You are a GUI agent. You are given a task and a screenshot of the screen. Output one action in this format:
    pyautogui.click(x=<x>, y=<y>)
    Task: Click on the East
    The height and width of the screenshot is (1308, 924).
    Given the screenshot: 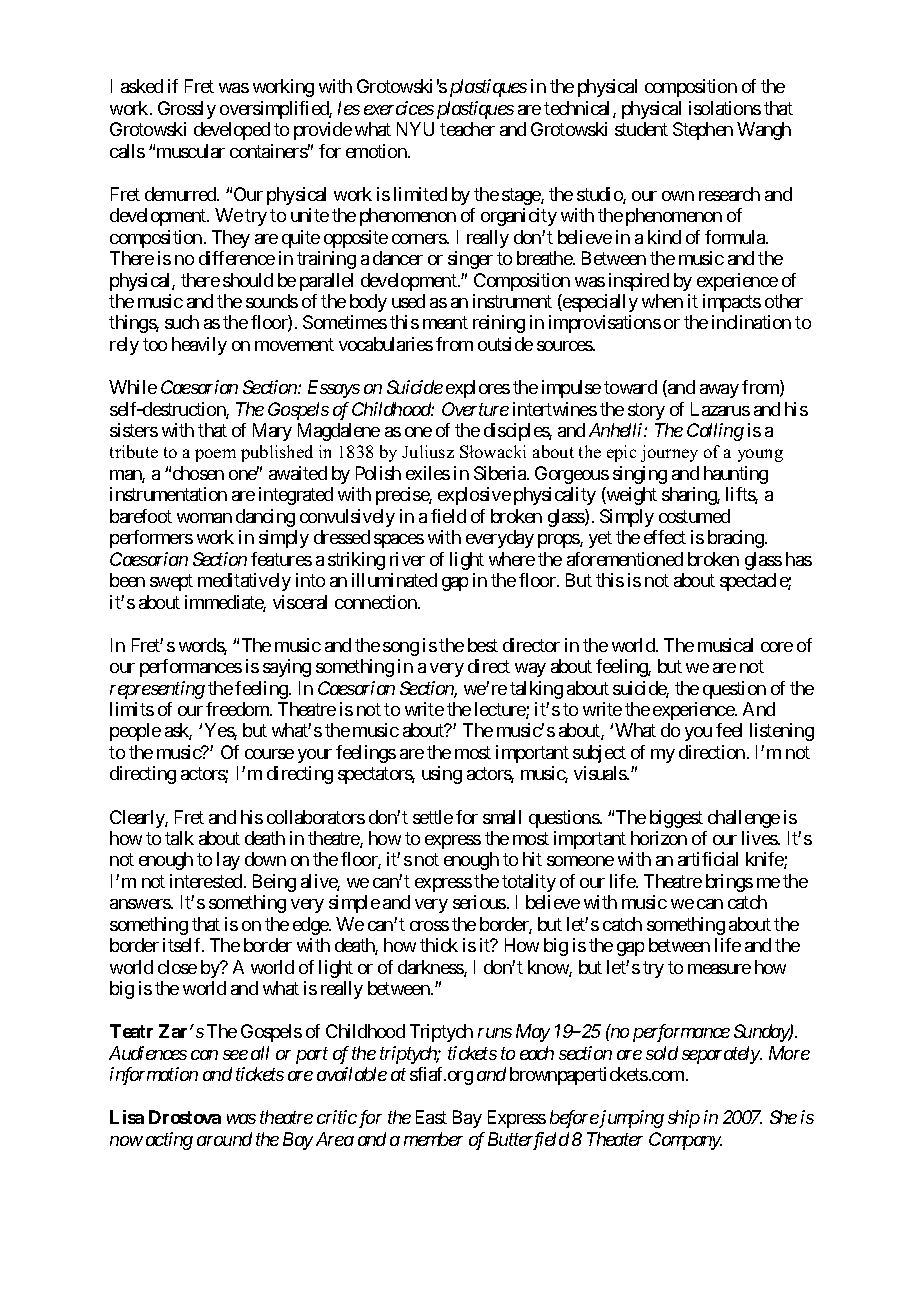 What is the action you would take?
    pyautogui.click(x=431, y=1117)
